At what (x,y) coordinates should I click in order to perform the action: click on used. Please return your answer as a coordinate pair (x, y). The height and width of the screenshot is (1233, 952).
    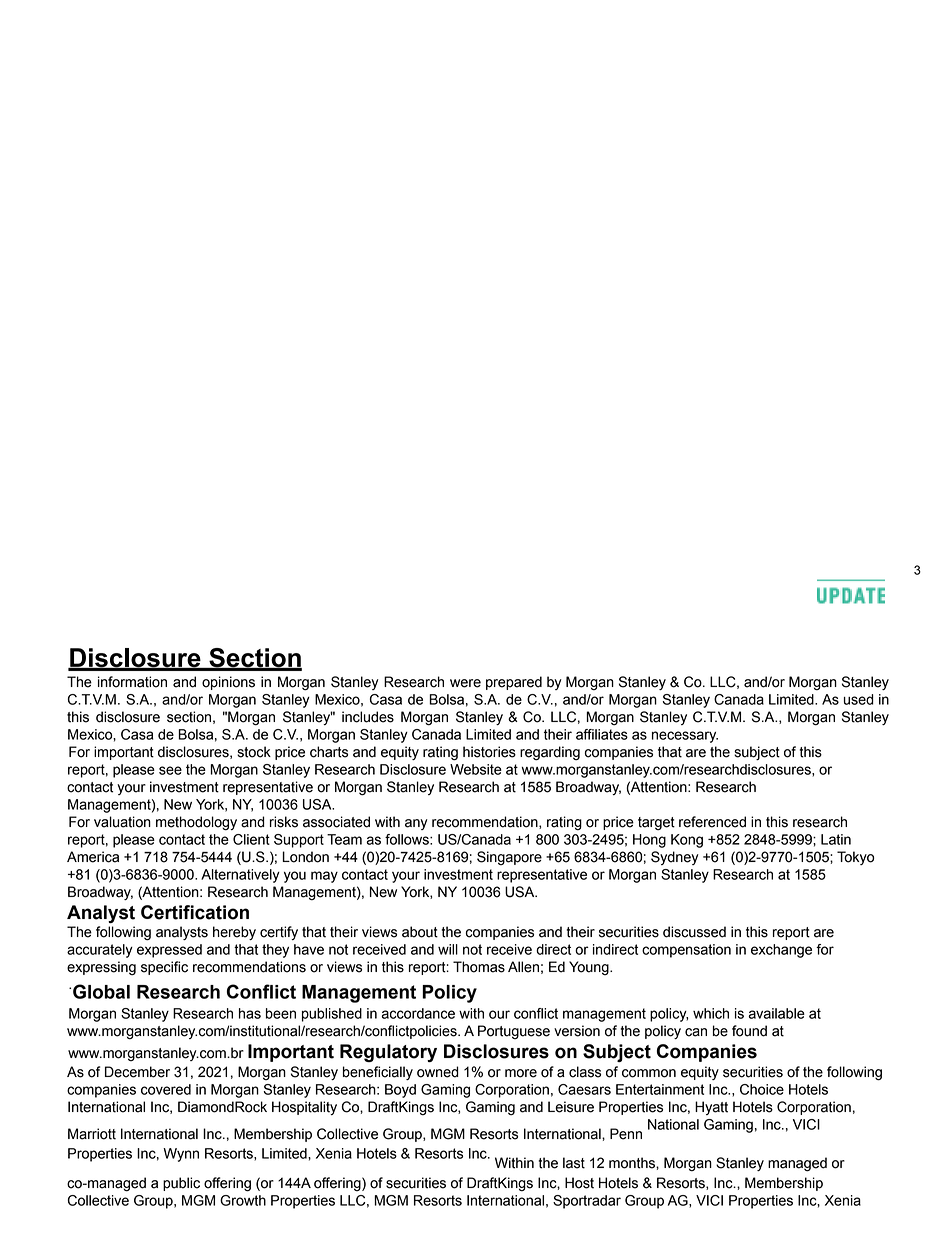
    Looking at the image, I should click on (859, 699).
